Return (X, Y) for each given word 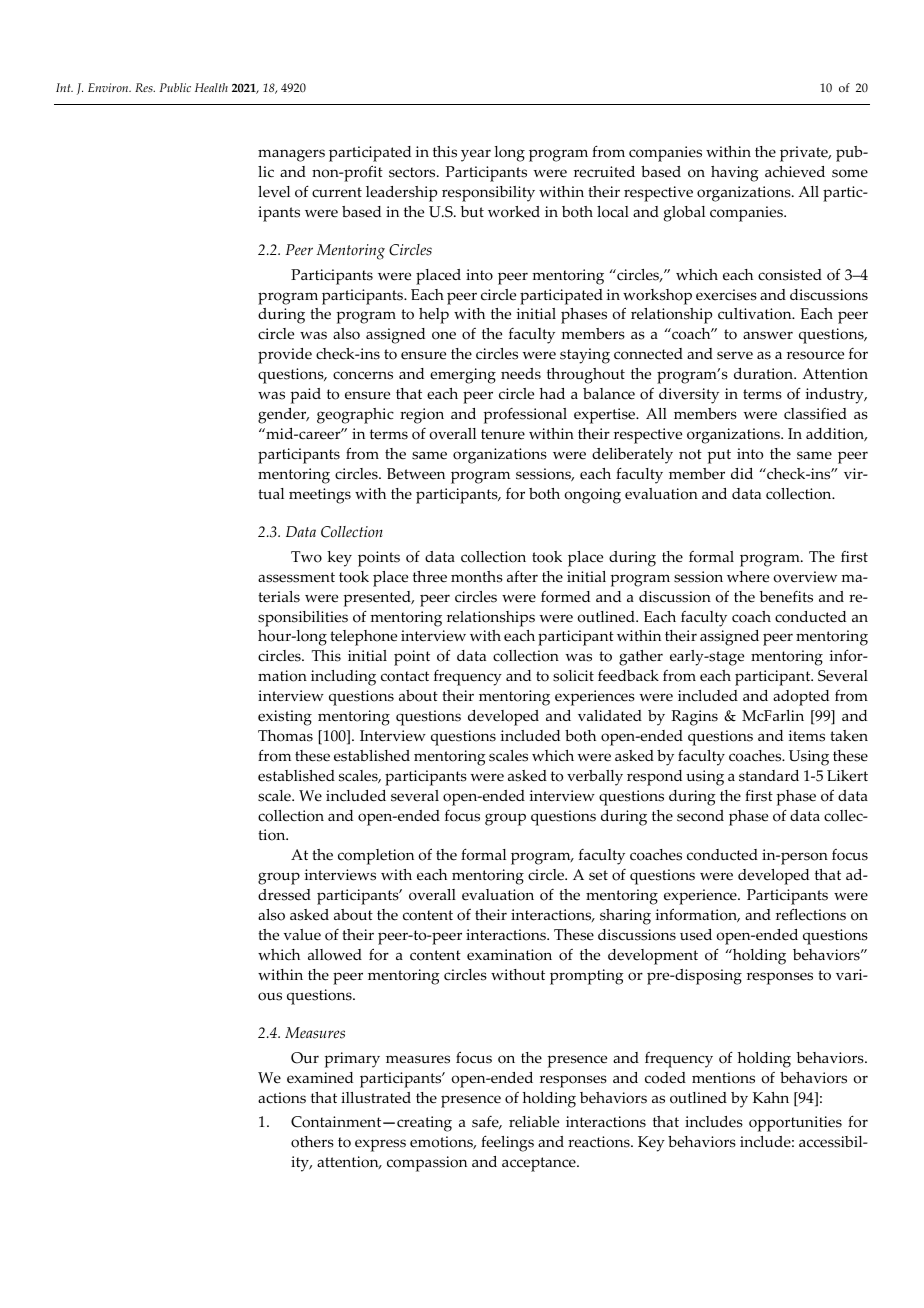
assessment (296, 577)
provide (285, 356)
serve (735, 355)
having (735, 174)
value (302, 935)
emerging (463, 376)
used (696, 935)
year (476, 155)
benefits (786, 597)
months (477, 577)
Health (211, 87)
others (312, 1142)
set (598, 875)
